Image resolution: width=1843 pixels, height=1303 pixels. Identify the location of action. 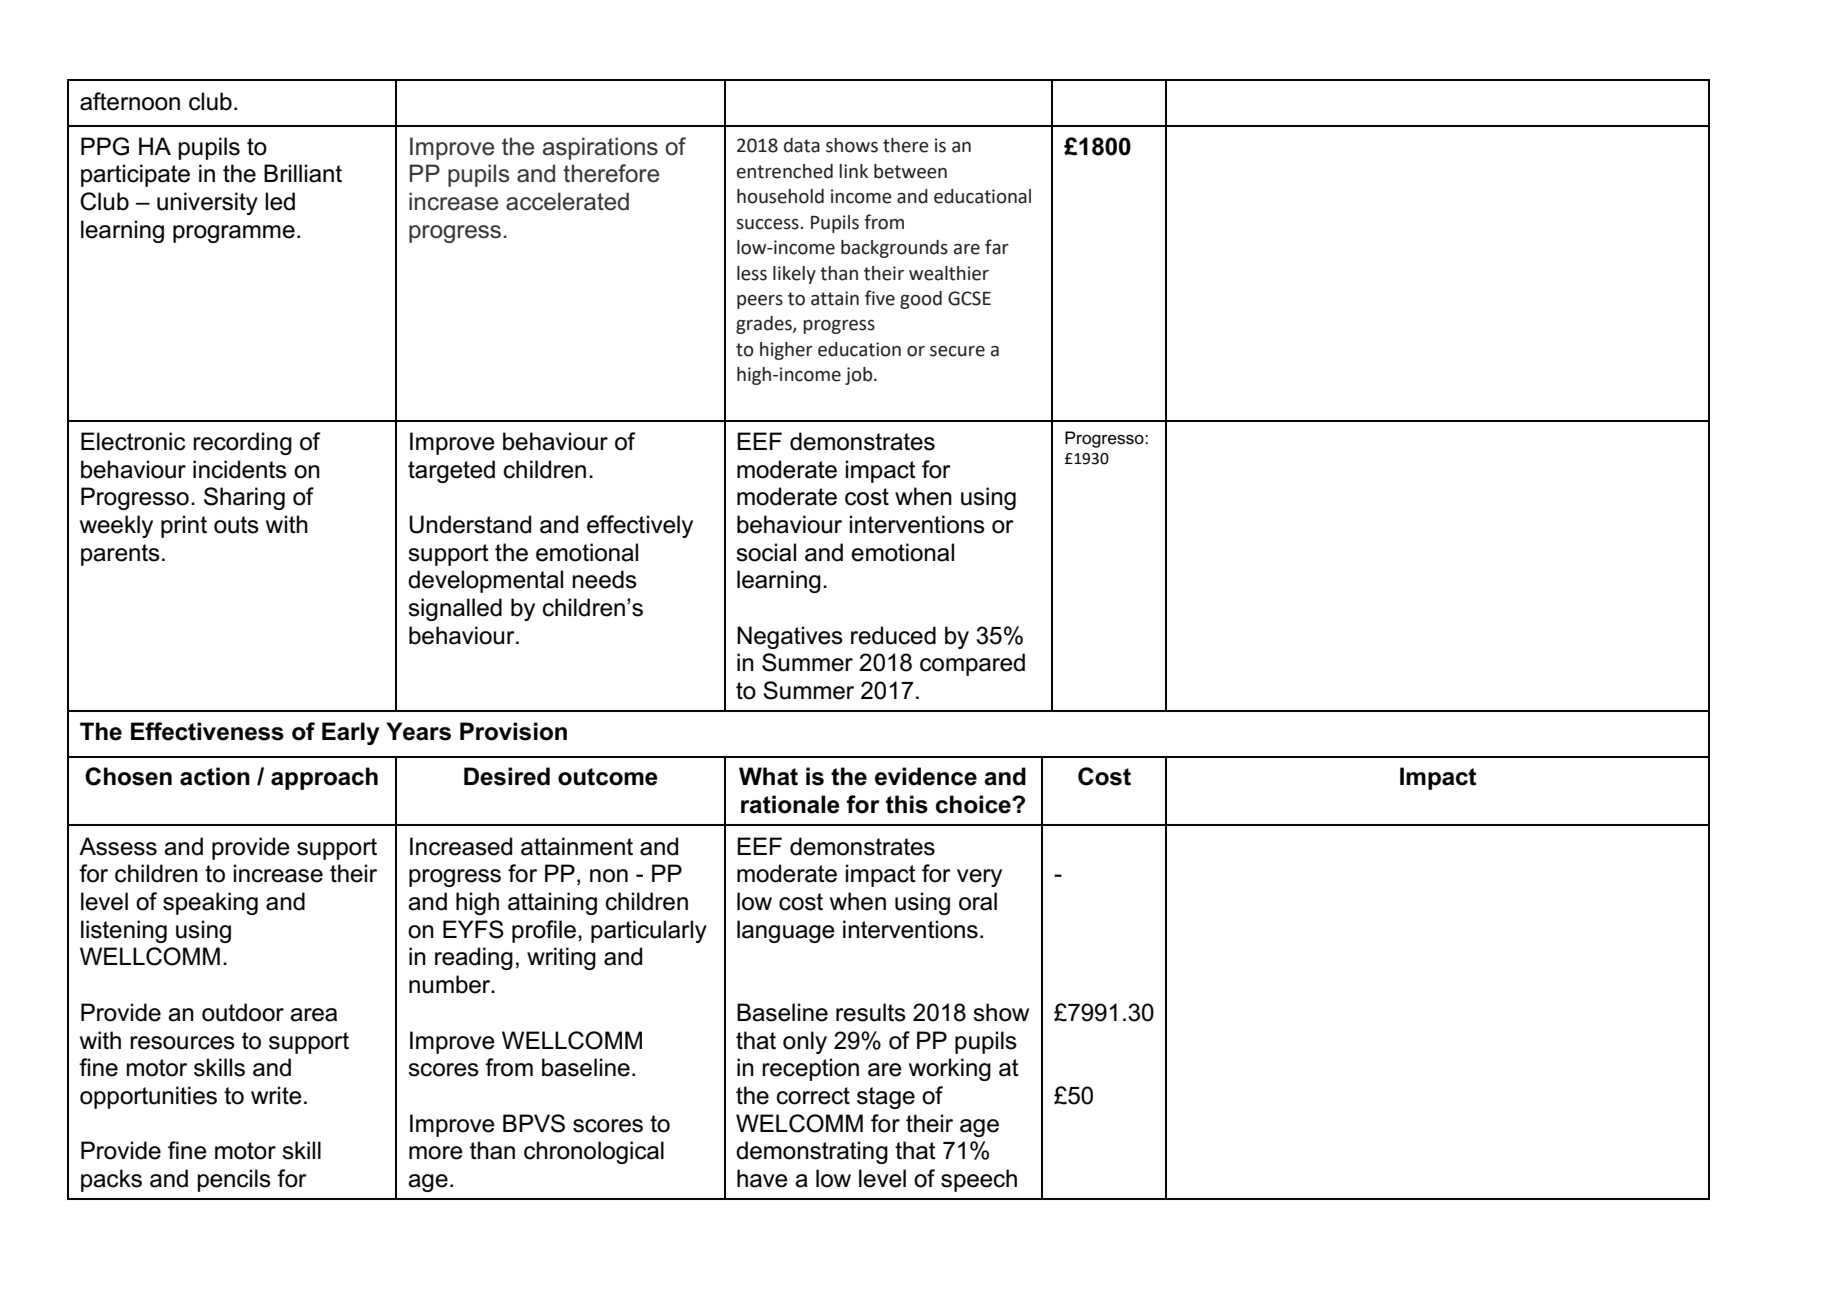
(215, 776).
